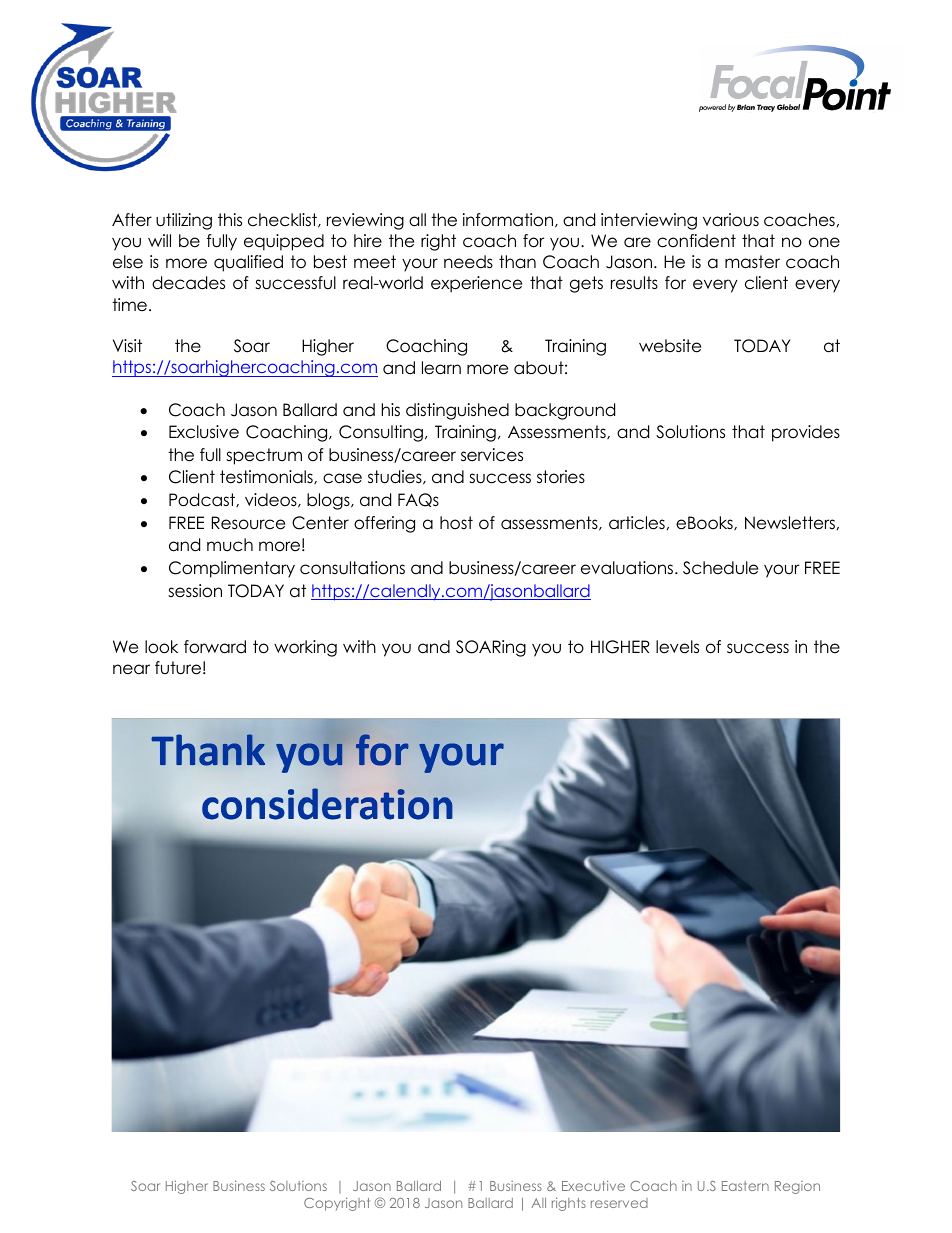  What do you see at coordinates (203, 500) in the screenshot?
I see `Podcast` at bounding box center [203, 500].
